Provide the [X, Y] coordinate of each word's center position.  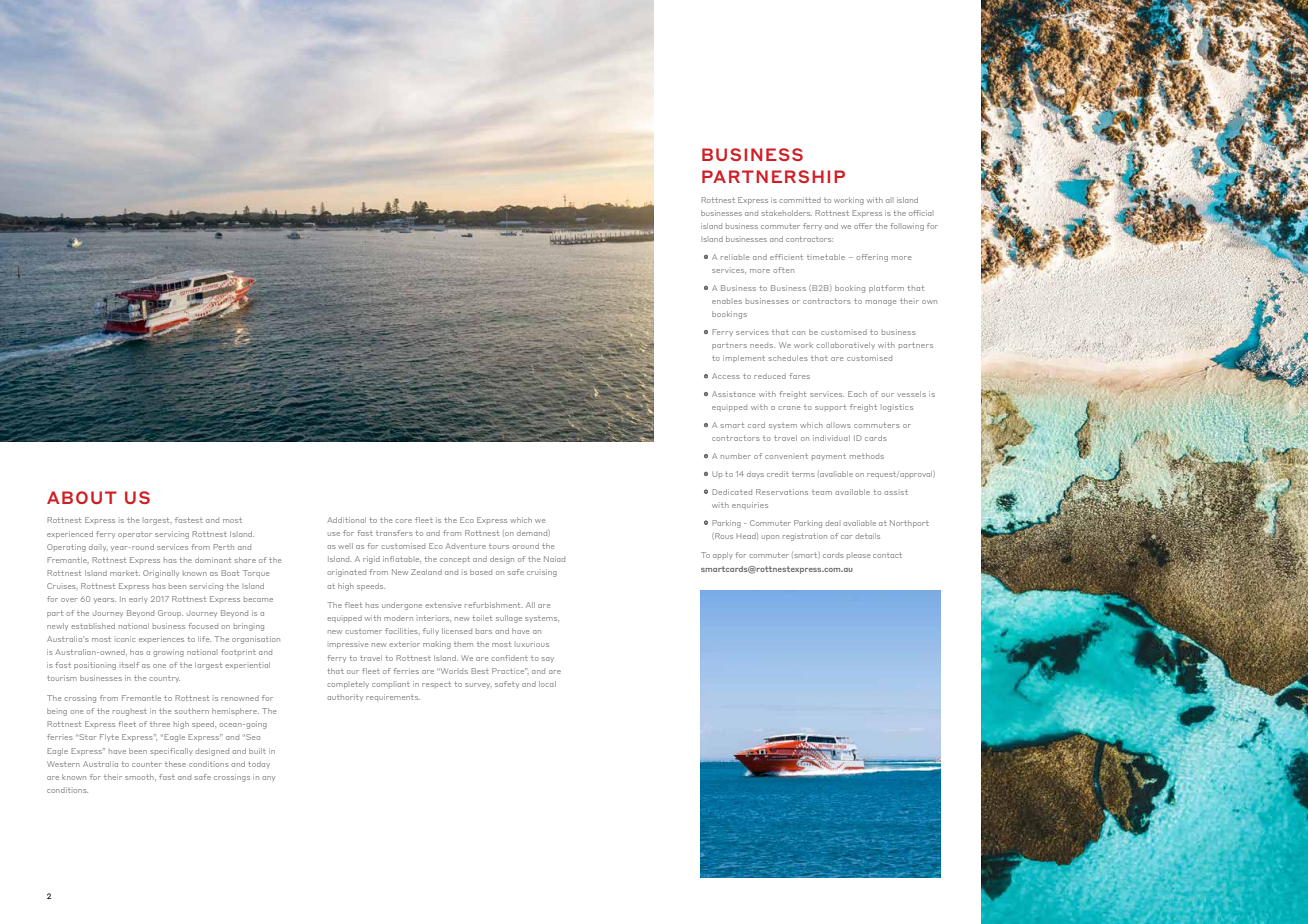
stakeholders [787, 213]
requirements [393, 697]
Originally [161, 574]
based [481, 572]
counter [147, 764]
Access [726, 376]
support [830, 407]
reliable [735, 257]
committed [800, 200]
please [859, 556]
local [547, 684]
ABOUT [82, 497]
